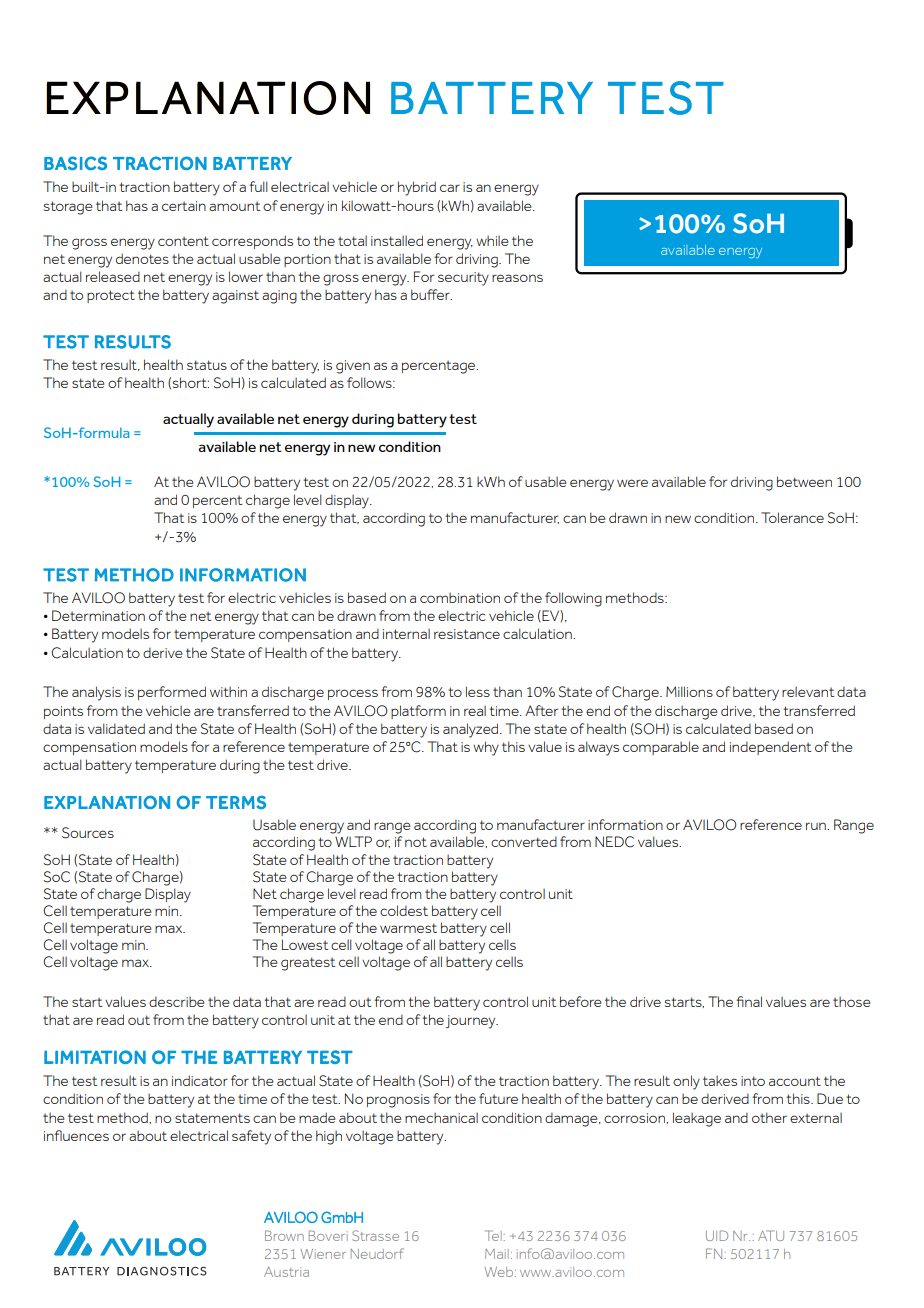 The height and width of the screenshot is (1308, 924). I want to click on Brown, so click(284, 1235).
